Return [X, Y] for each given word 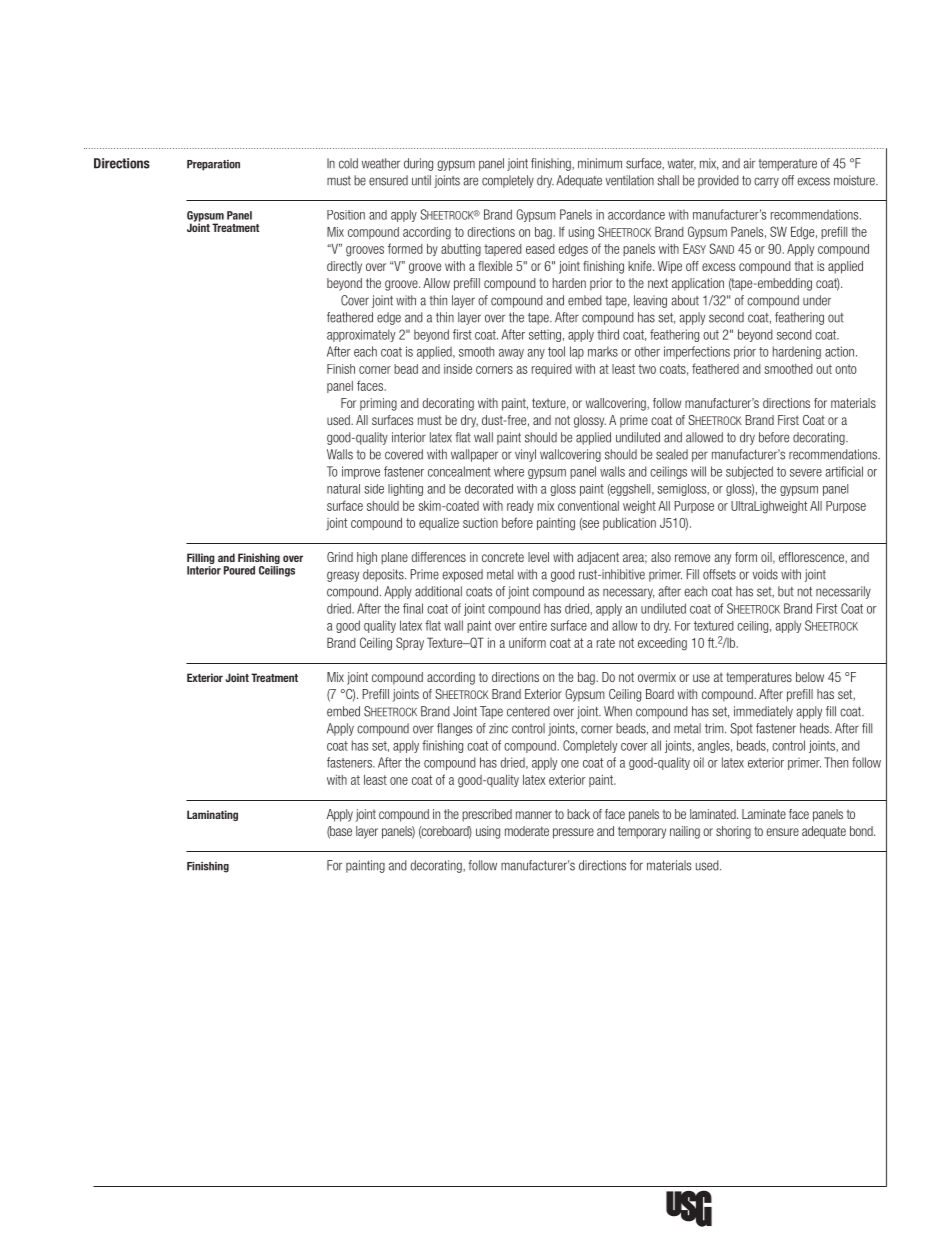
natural [343, 489]
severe [806, 473]
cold [348, 163]
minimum [600, 163]
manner [534, 815]
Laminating [212, 815]
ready [520, 507]
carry [766, 182]
